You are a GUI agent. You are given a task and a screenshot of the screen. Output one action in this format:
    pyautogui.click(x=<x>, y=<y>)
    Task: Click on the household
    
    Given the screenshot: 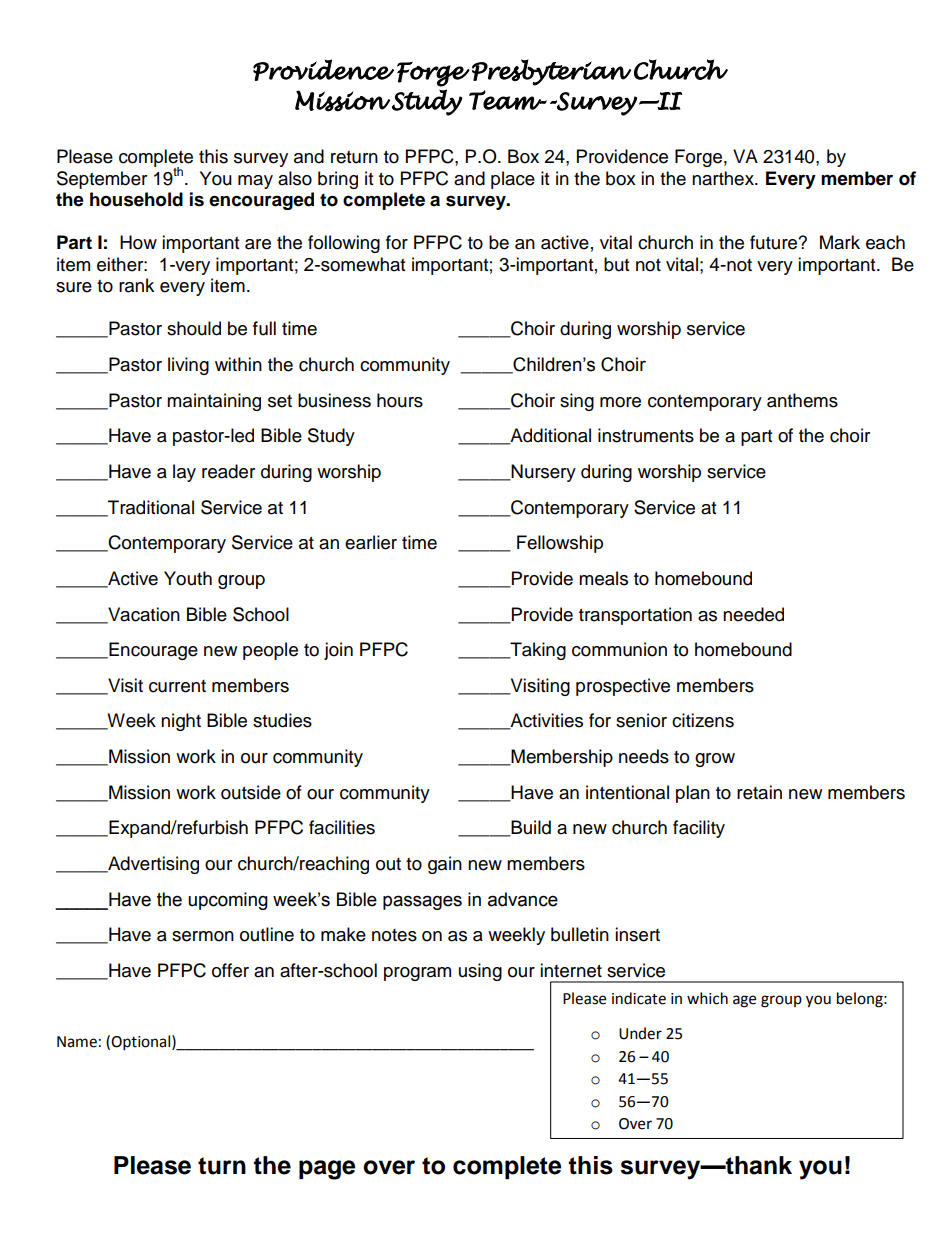 What is the action you would take?
    pyautogui.click(x=136, y=199)
